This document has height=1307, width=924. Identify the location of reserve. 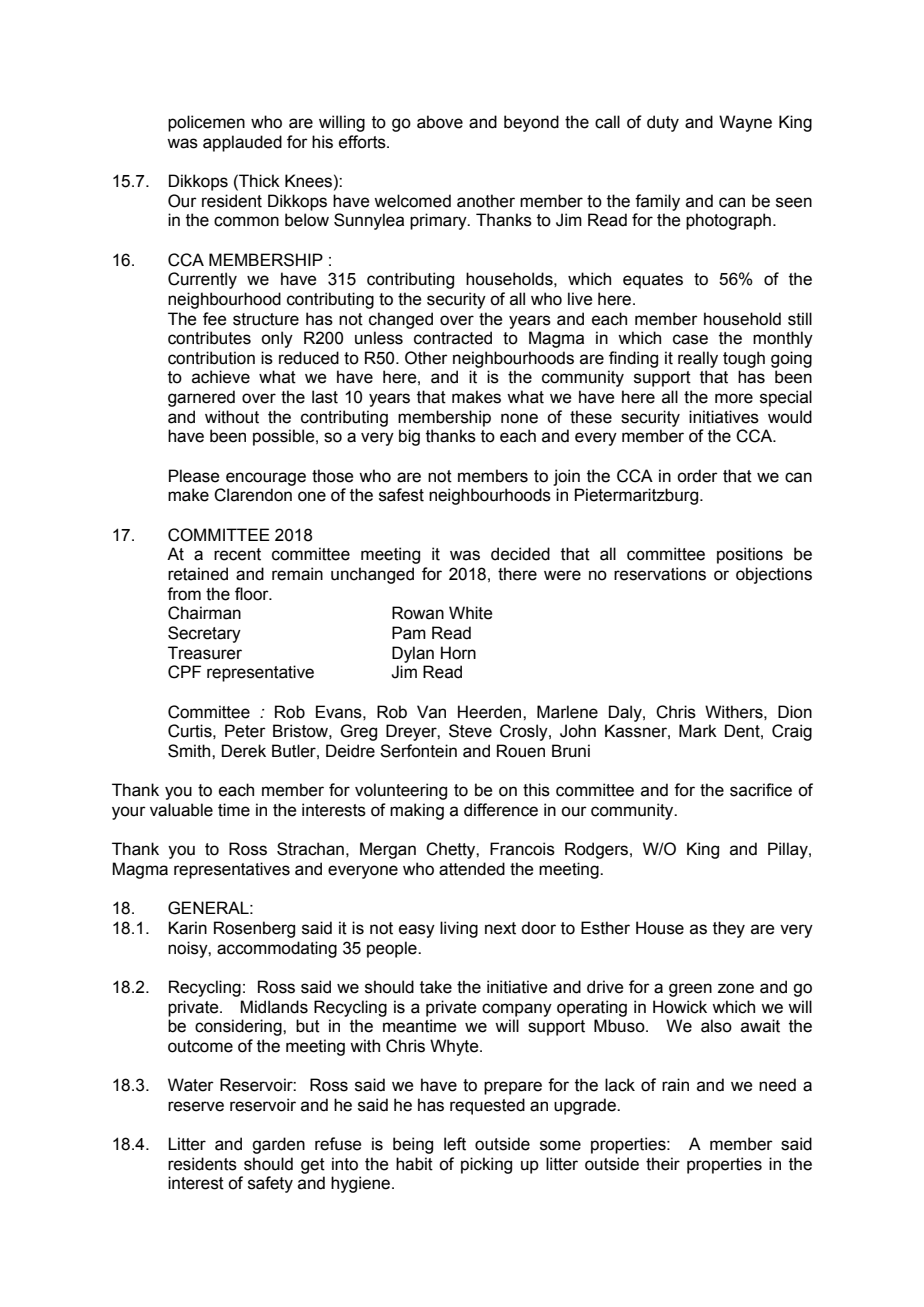
(196, 1106).
